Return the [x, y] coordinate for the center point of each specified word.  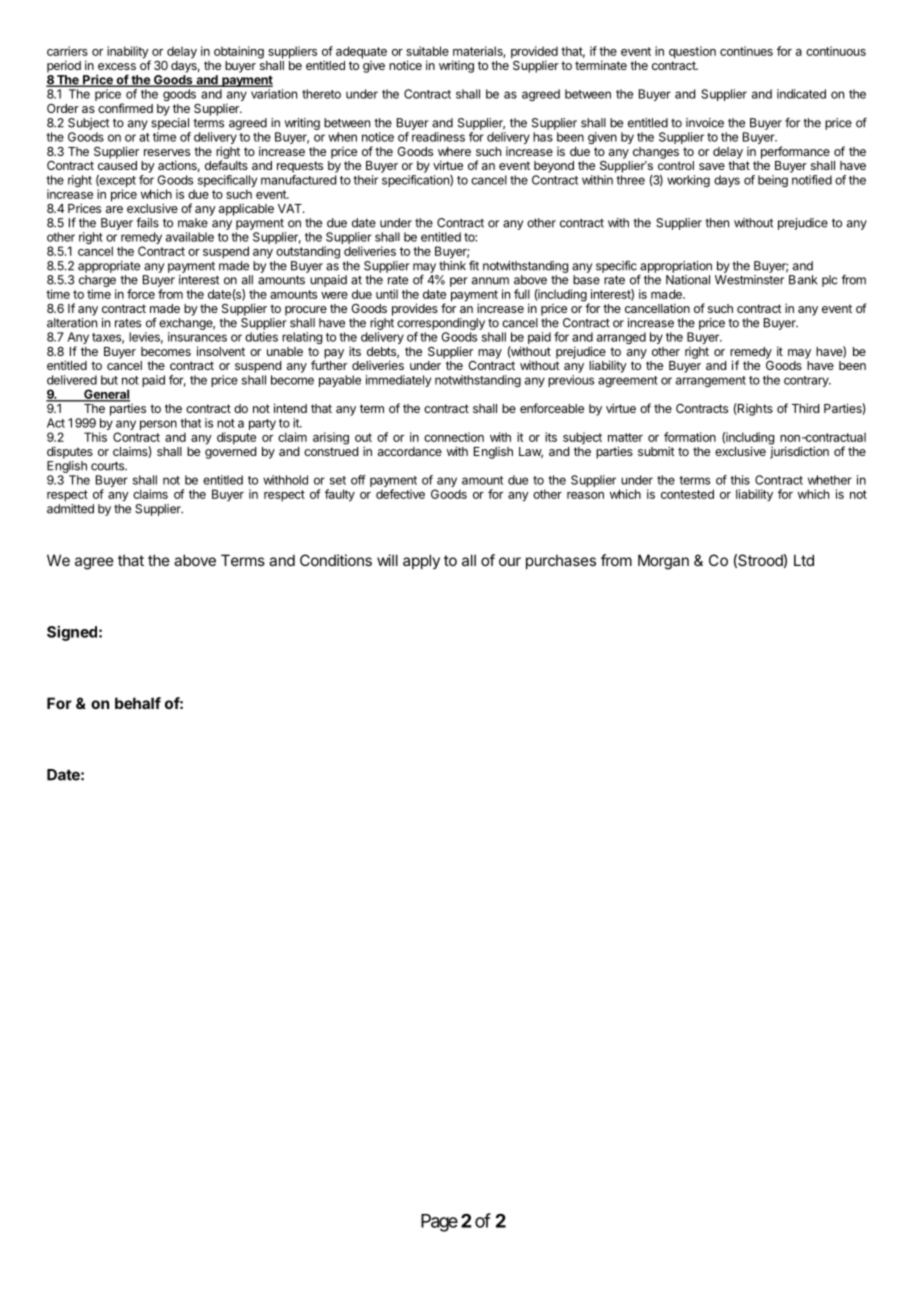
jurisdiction [799, 451]
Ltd [804, 560]
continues [746, 51]
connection [454, 437]
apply [421, 561]
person [158, 425]
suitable [427, 51]
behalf [138, 703]
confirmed [125, 108]
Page [439, 1223]
